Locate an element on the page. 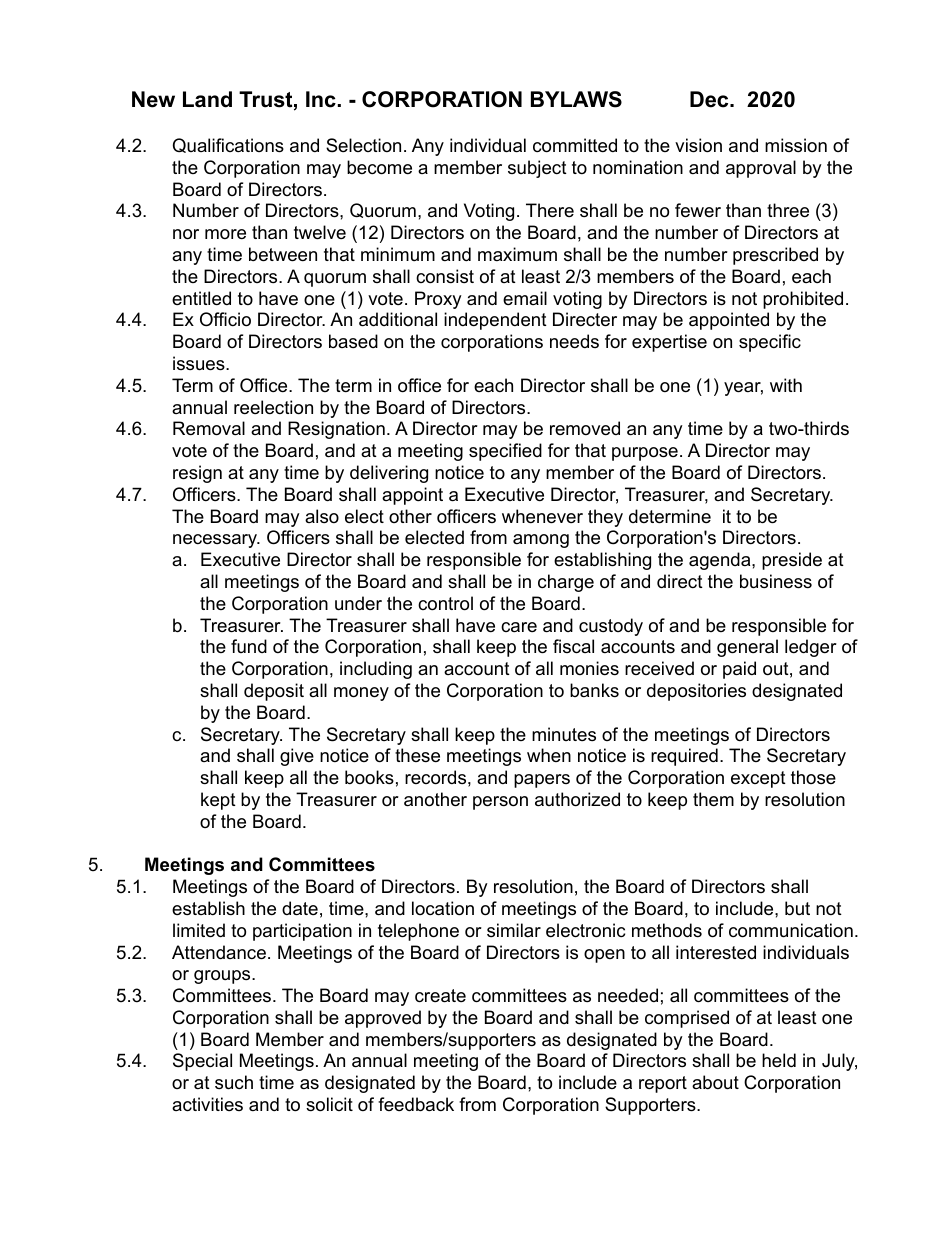 The width and height of the image is (952, 1233). such is located at coordinates (234, 1082).
